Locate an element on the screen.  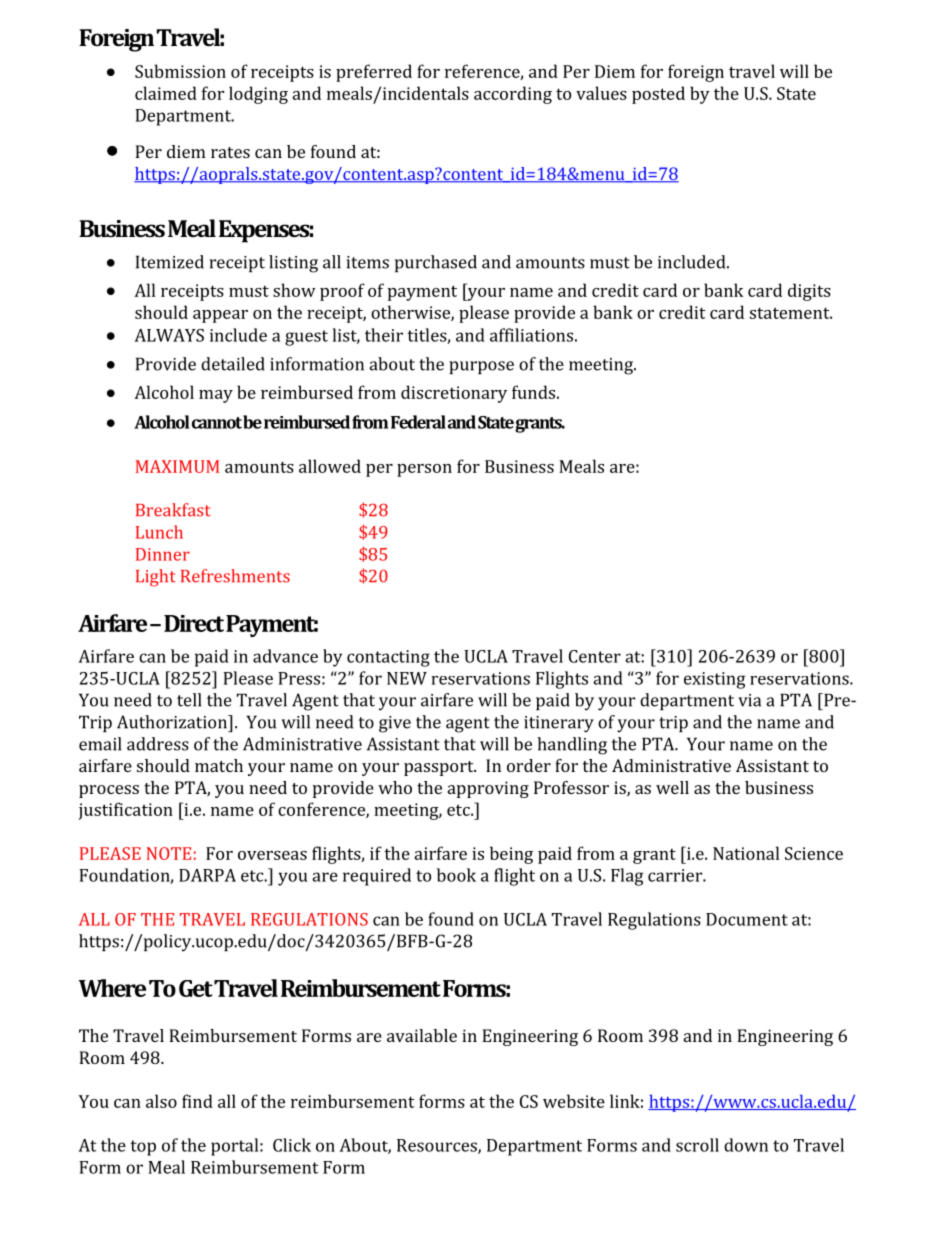
MAXIMUM is located at coordinates (177, 466).
